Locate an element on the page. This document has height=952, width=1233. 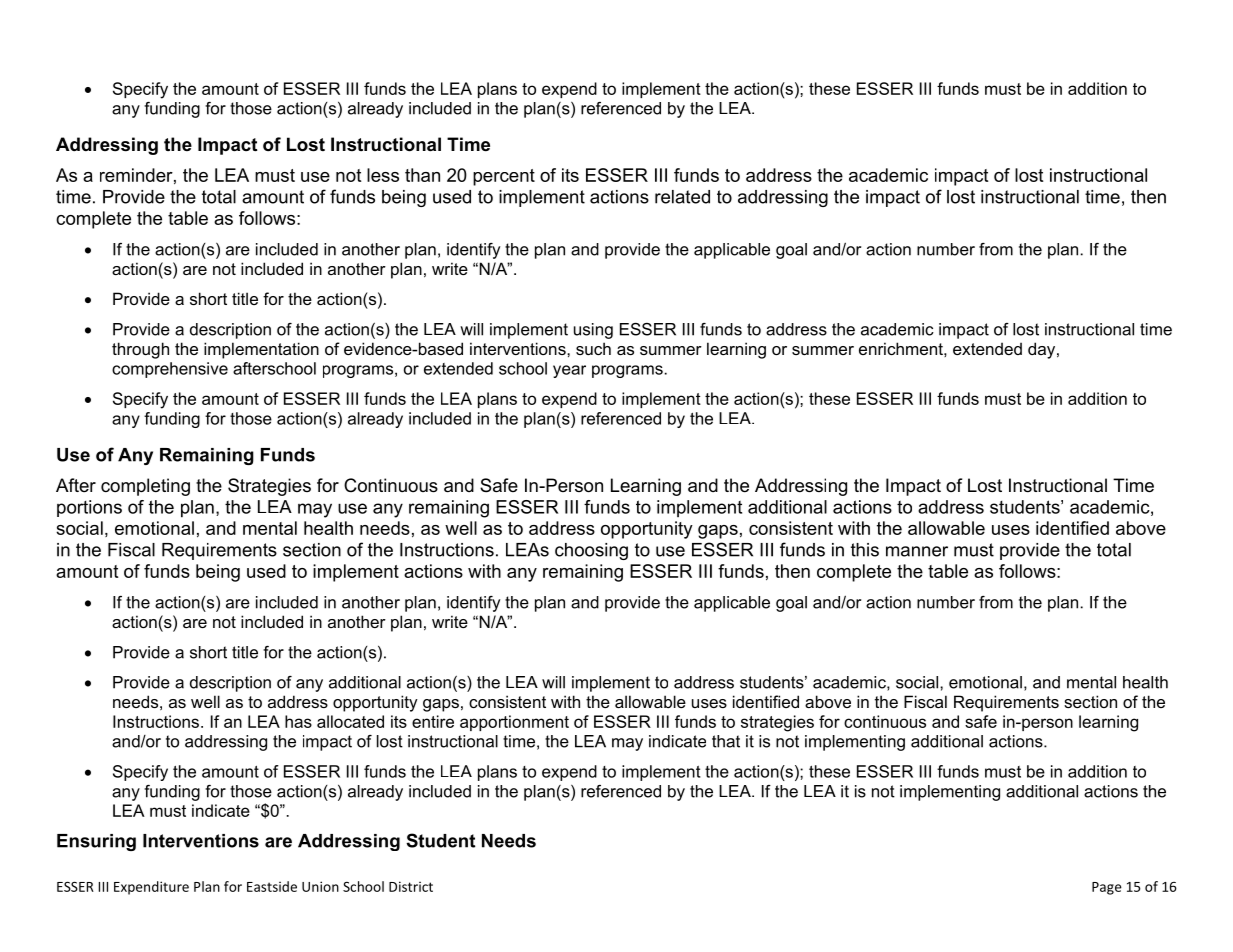
Union is located at coordinates (320, 886).
